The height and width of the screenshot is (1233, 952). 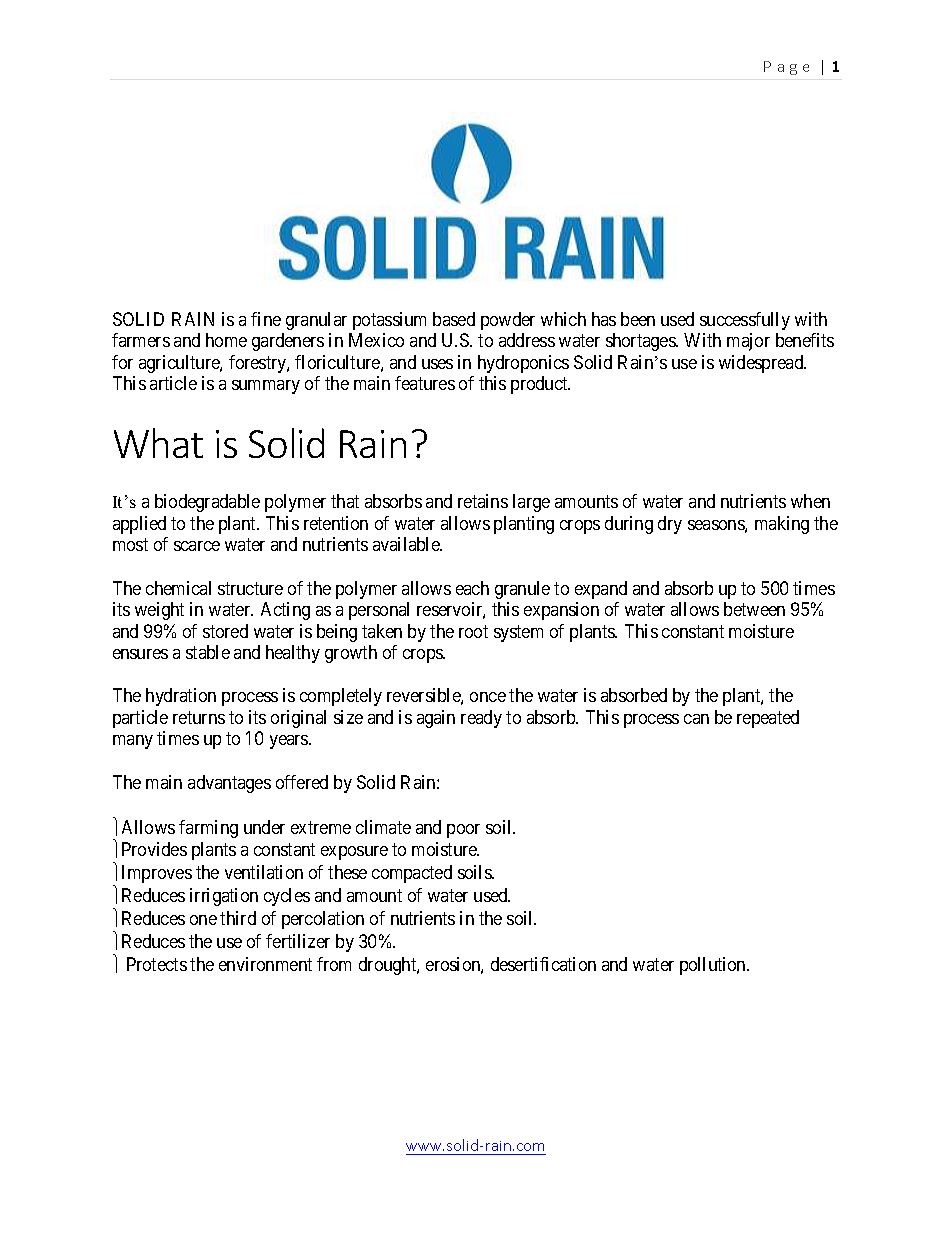 I want to click on between, so click(x=754, y=609).
